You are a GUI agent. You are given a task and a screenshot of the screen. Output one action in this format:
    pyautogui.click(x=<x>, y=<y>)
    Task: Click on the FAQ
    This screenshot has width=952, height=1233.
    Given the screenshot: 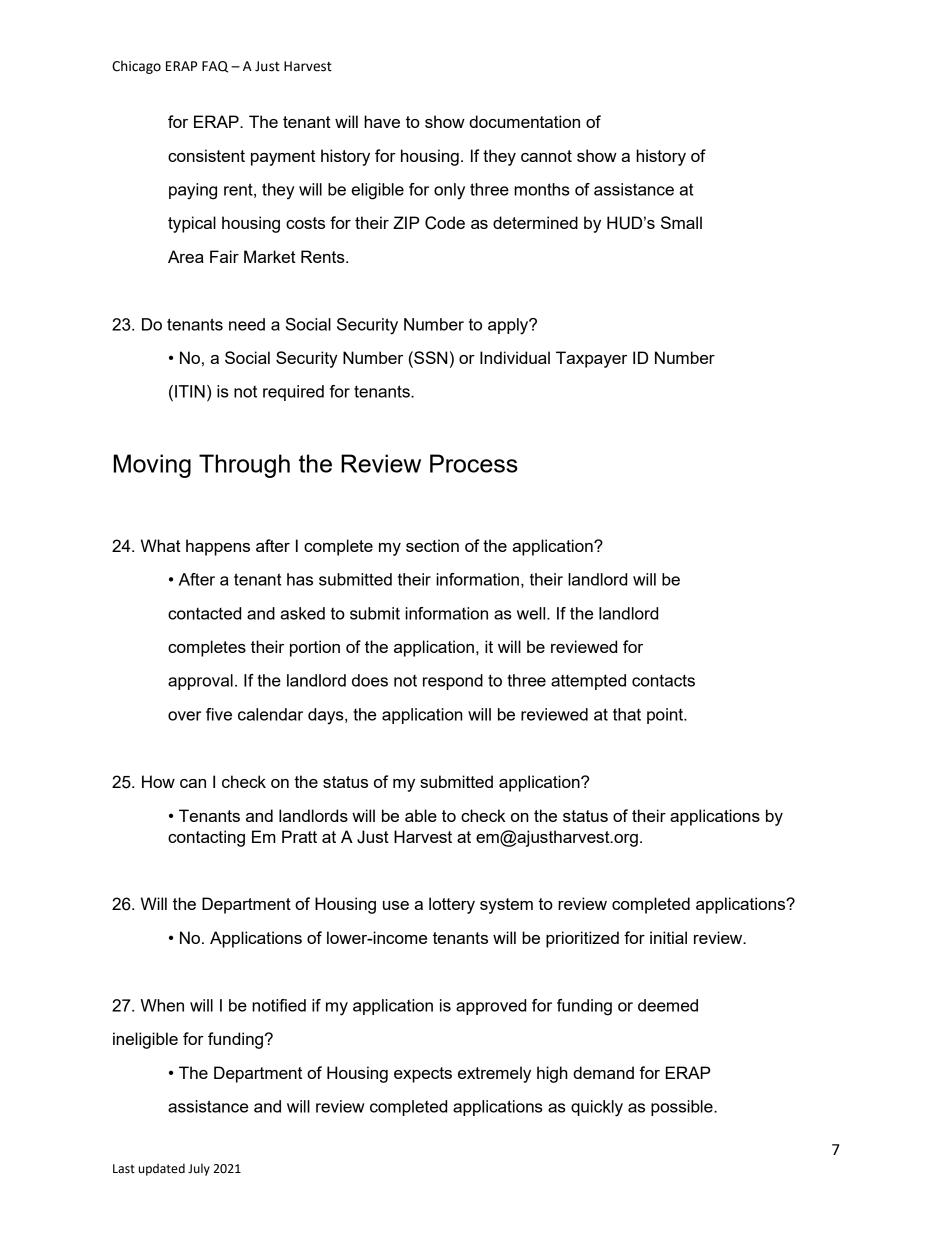 What is the action you would take?
    pyautogui.click(x=215, y=67)
